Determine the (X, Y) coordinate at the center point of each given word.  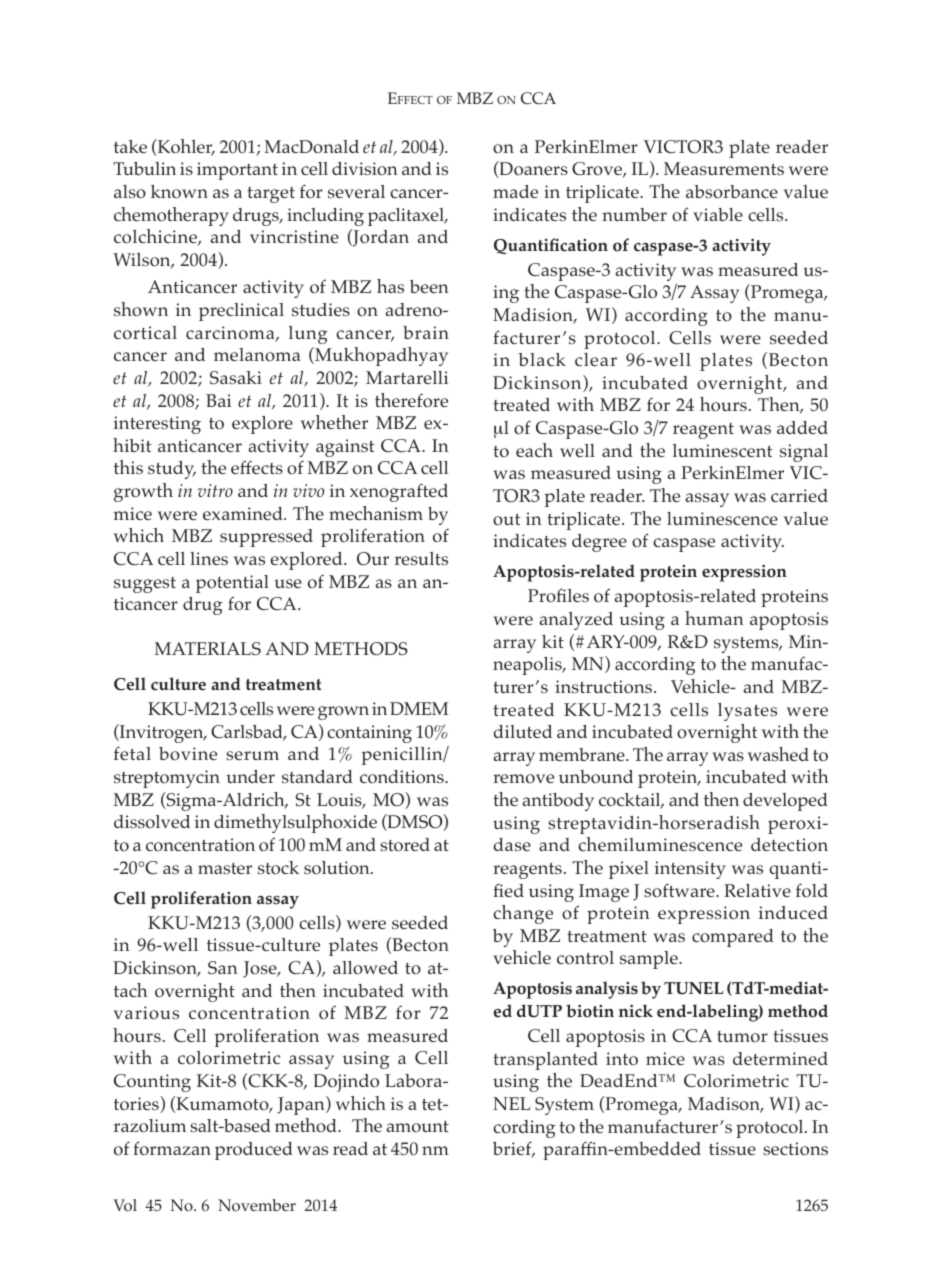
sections (795, 1149)
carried (799, 495)
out (506, 520)
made (515, 191)
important (237, 171)
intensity (690, 870)
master (225, 868)
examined (244, 513)
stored (405, 844)
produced (254, 1151)
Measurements (724, 168)
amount (418, 1127)
